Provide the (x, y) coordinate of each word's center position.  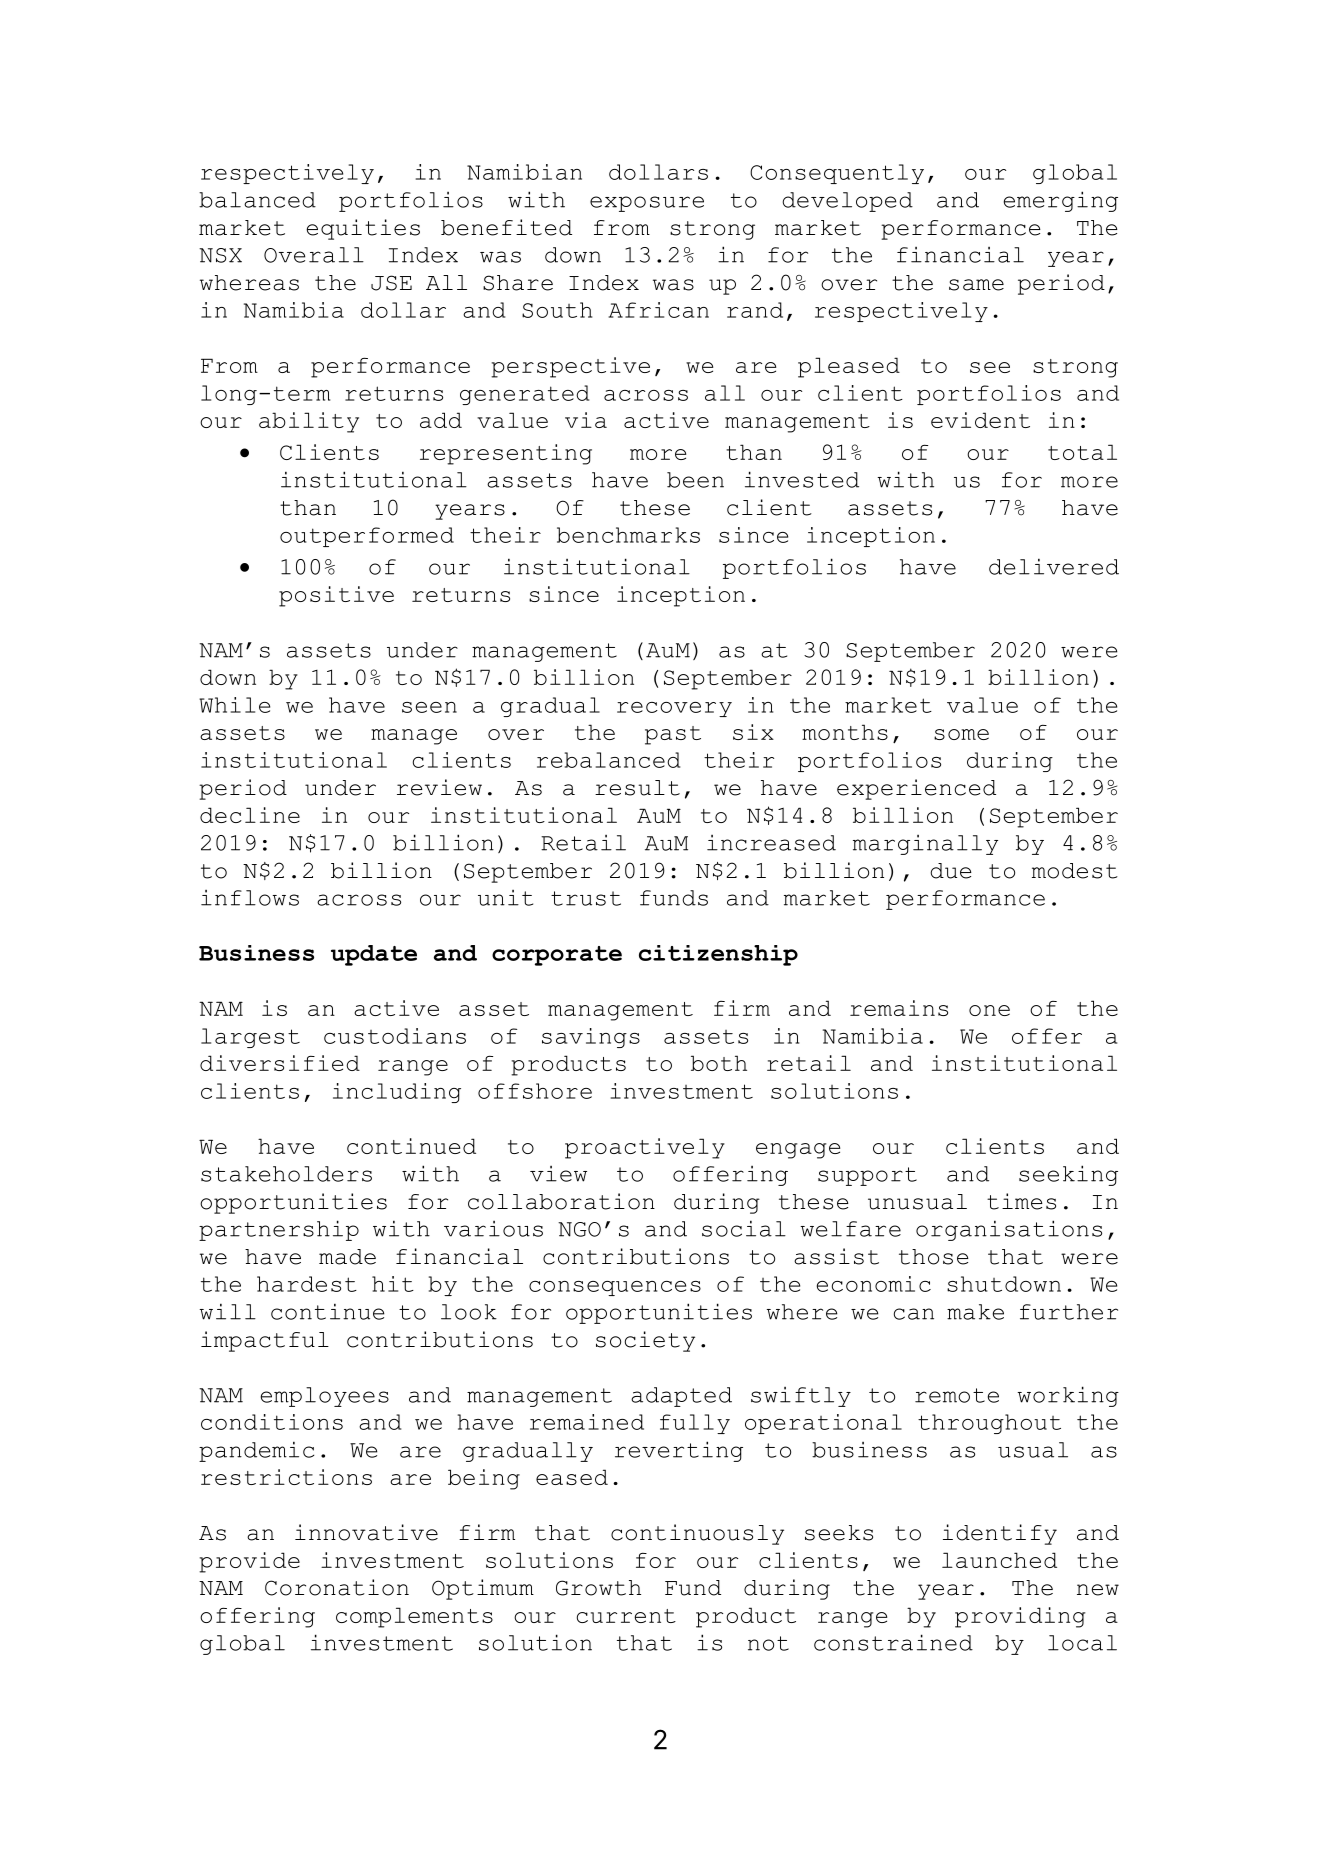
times (1021, 1201)
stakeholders (286, 1174)
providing (1020, 1617)
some (961, 734)
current (626, 1616)
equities (363, 229)
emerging (1061, 201)
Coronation (337, 1587)
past (673, 735)
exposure (647, 204)
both (719, 1063)
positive (336, 596)
